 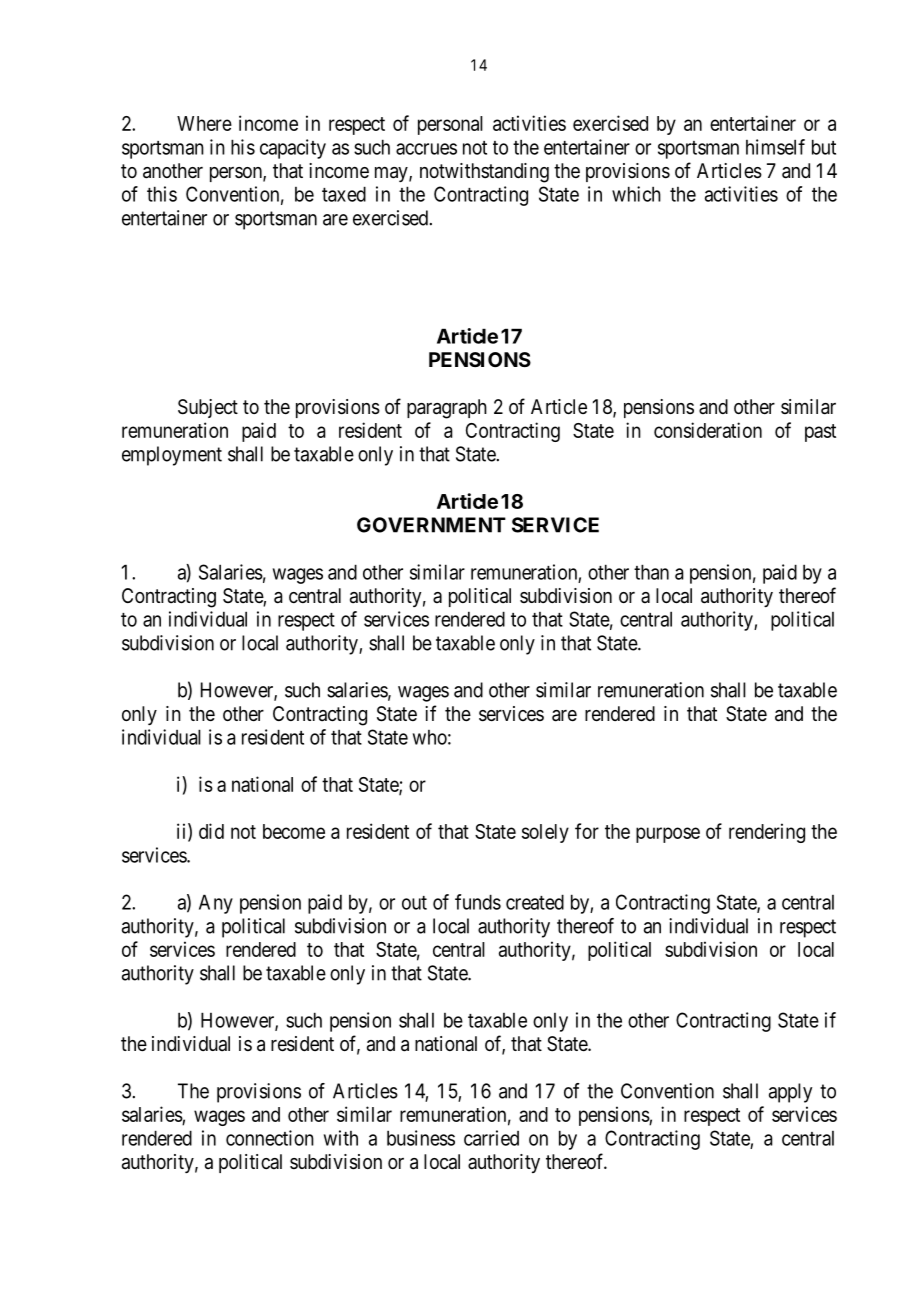 I want to click on created, so click(x=535, y=902).
